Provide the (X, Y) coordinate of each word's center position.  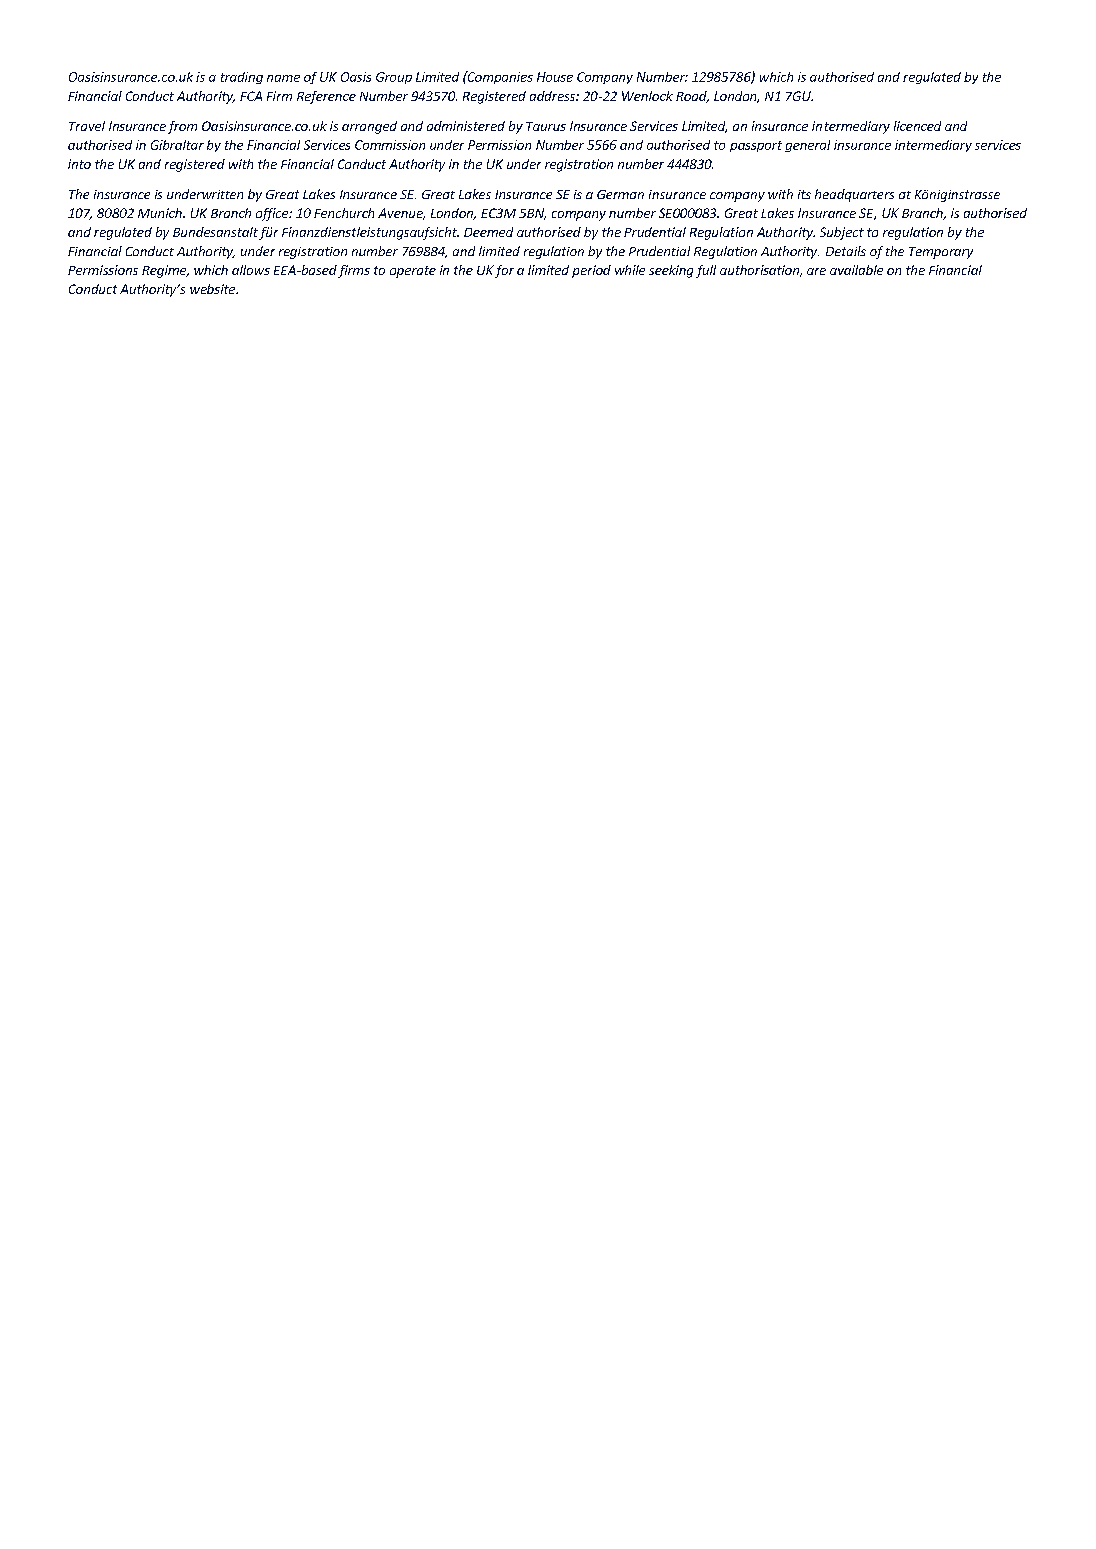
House (555, 77)
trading (242, 78)
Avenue (401, 214)
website (213, 289)
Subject (842, 233)
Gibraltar (177, 145)
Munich (161, 213)
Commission (390, 145)
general (807, 146)
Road (692, 97)
